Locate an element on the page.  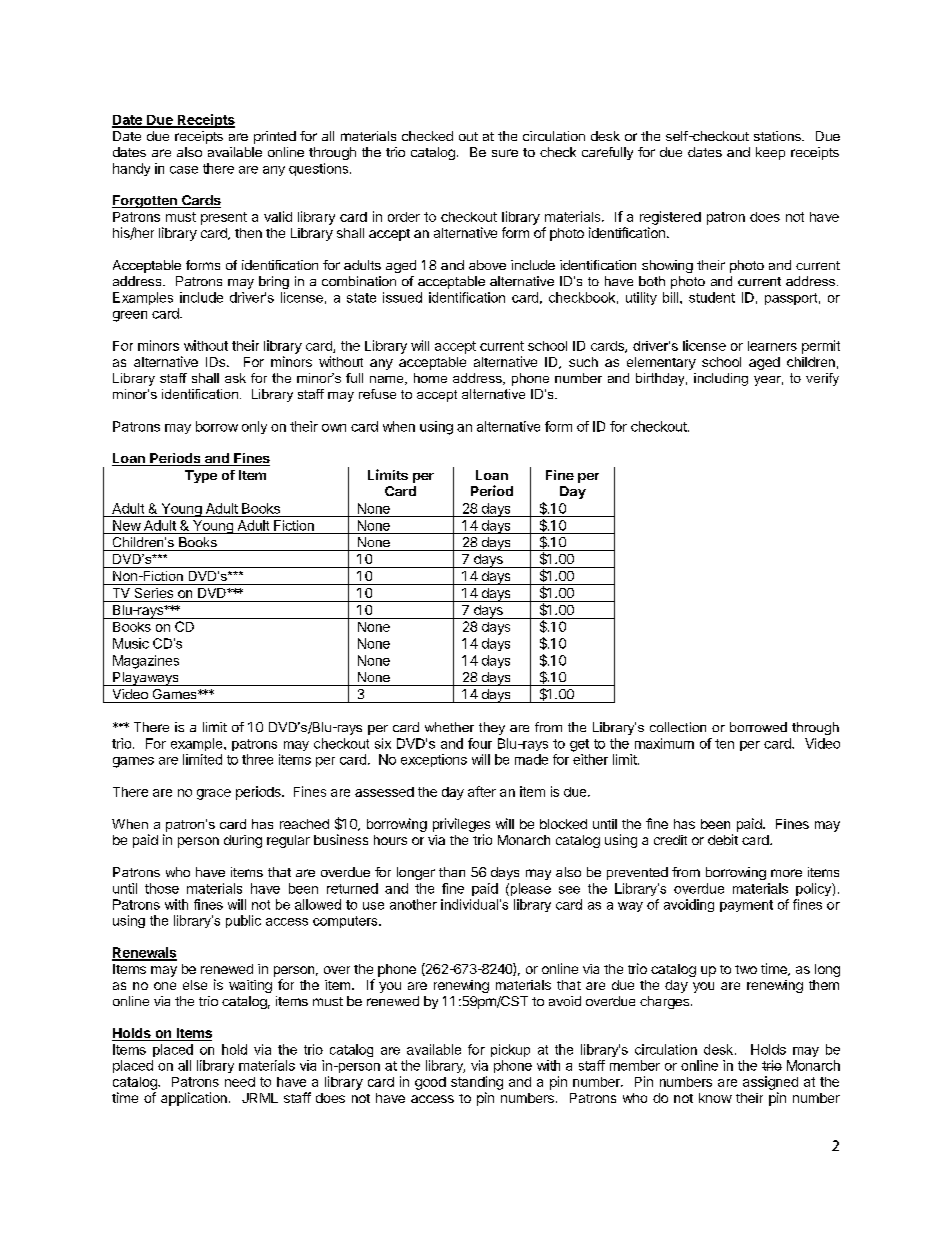
whether is located at coordinates (449, 727).
